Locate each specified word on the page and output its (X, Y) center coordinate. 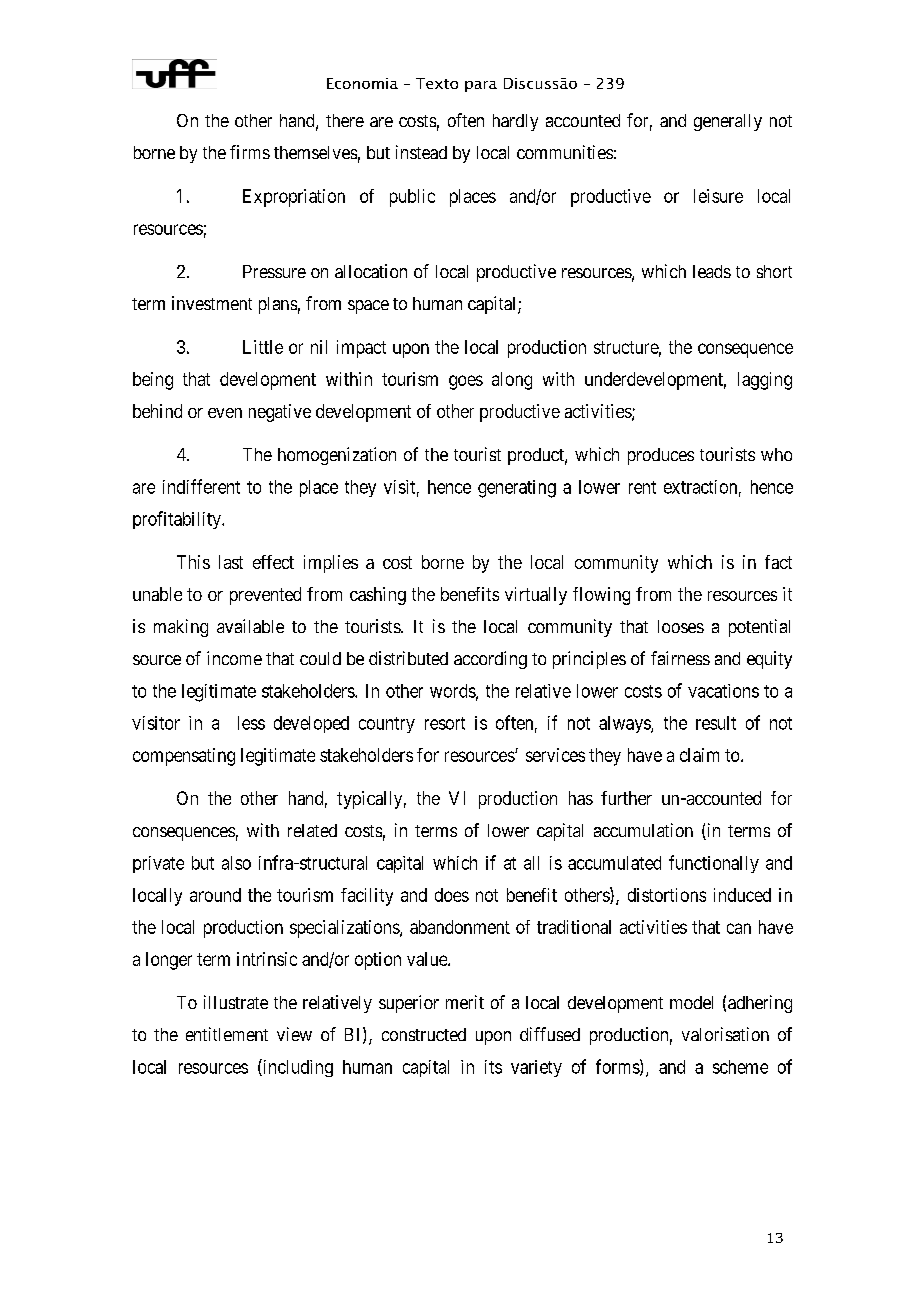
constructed (424, 1034)
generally (728, 122)
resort (445, 723)
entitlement (227, 1034)
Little (263, 347)
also (236, 863)
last (231, 562)
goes (466, 382)
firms (250, 152)
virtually (536, 596)
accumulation (643, 830)
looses (681, 626)
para (481, 86)
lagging (765, 381)
